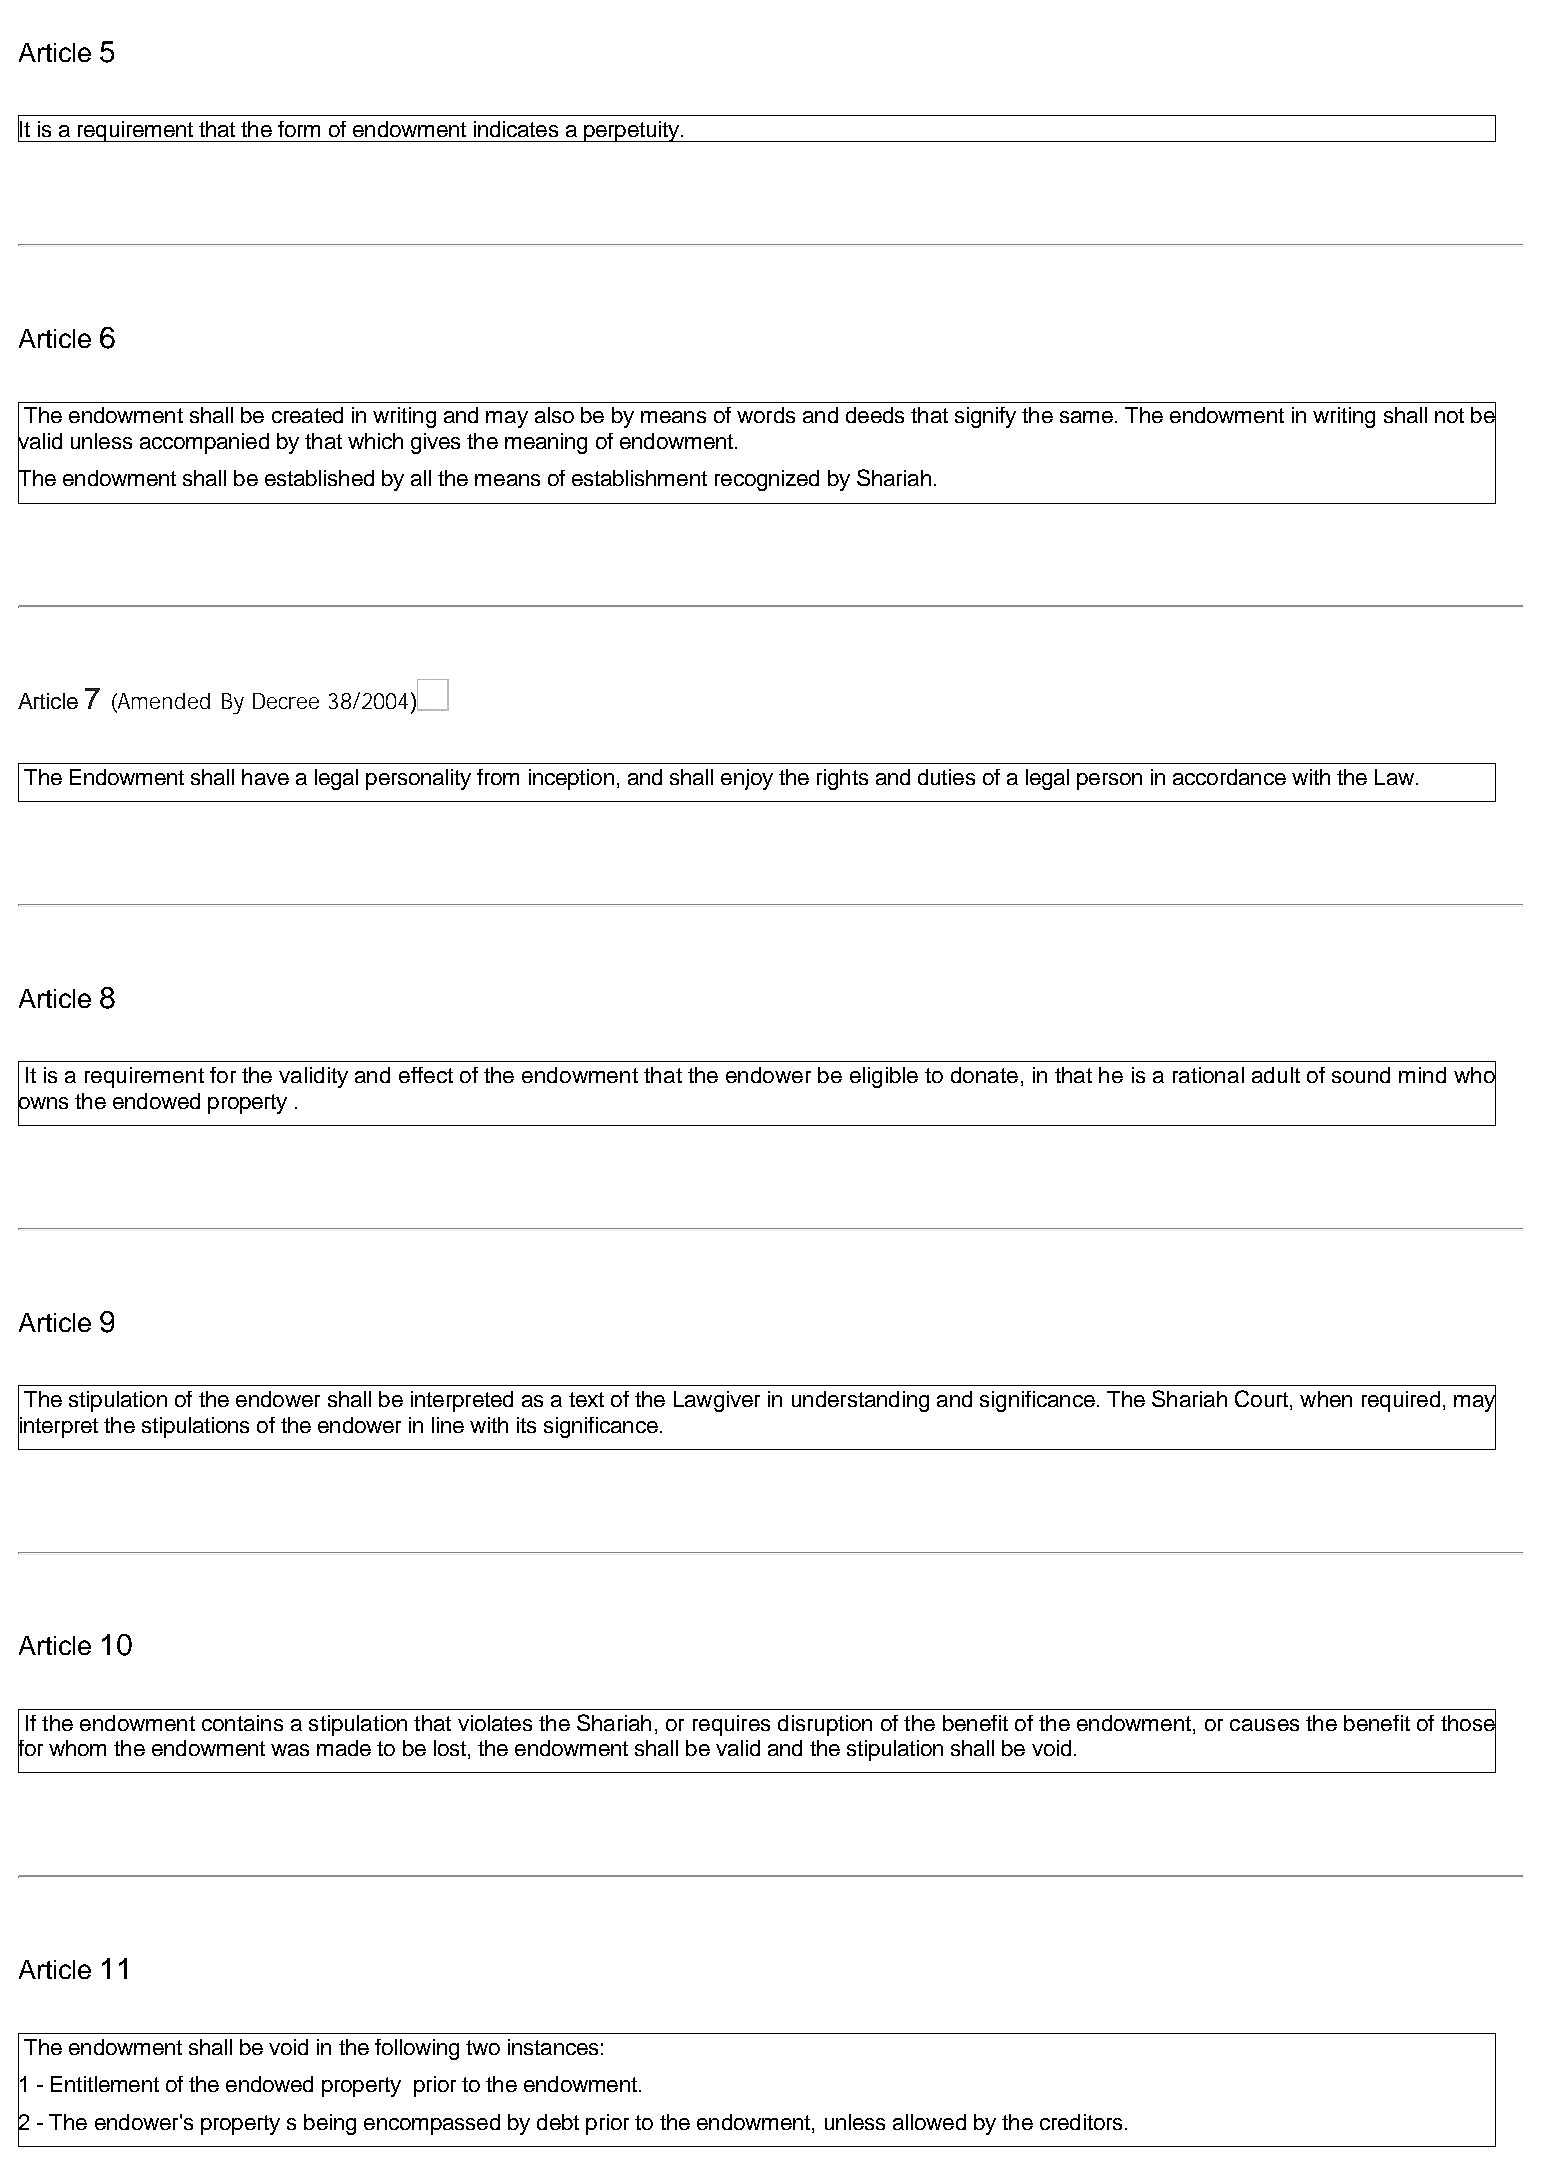  What do you see at coordinates (319, 478) in the screenshot?
I see `established` at bounding box center [319, 478].
